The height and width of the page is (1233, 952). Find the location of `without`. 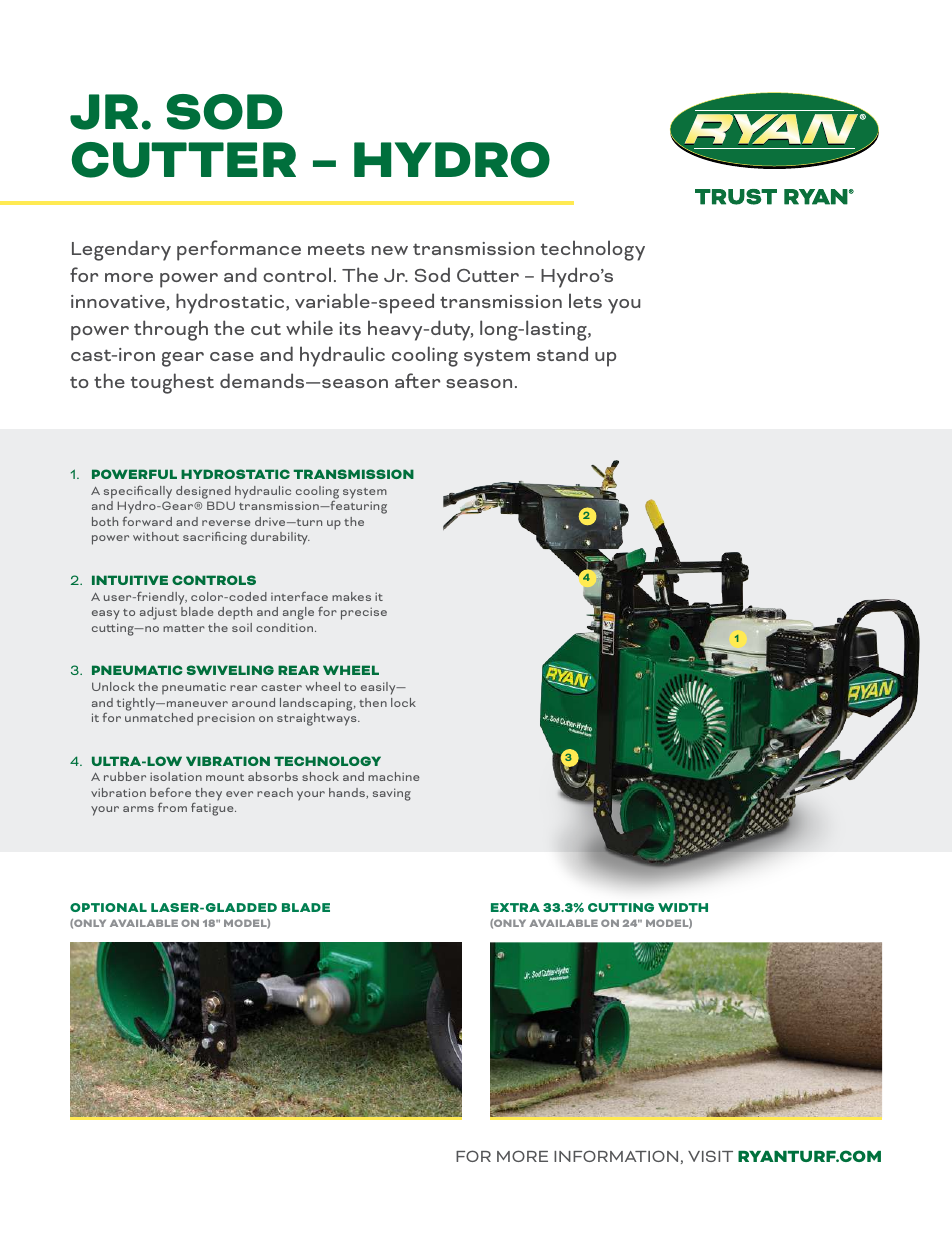

without is located at coordinates (156, 536).
